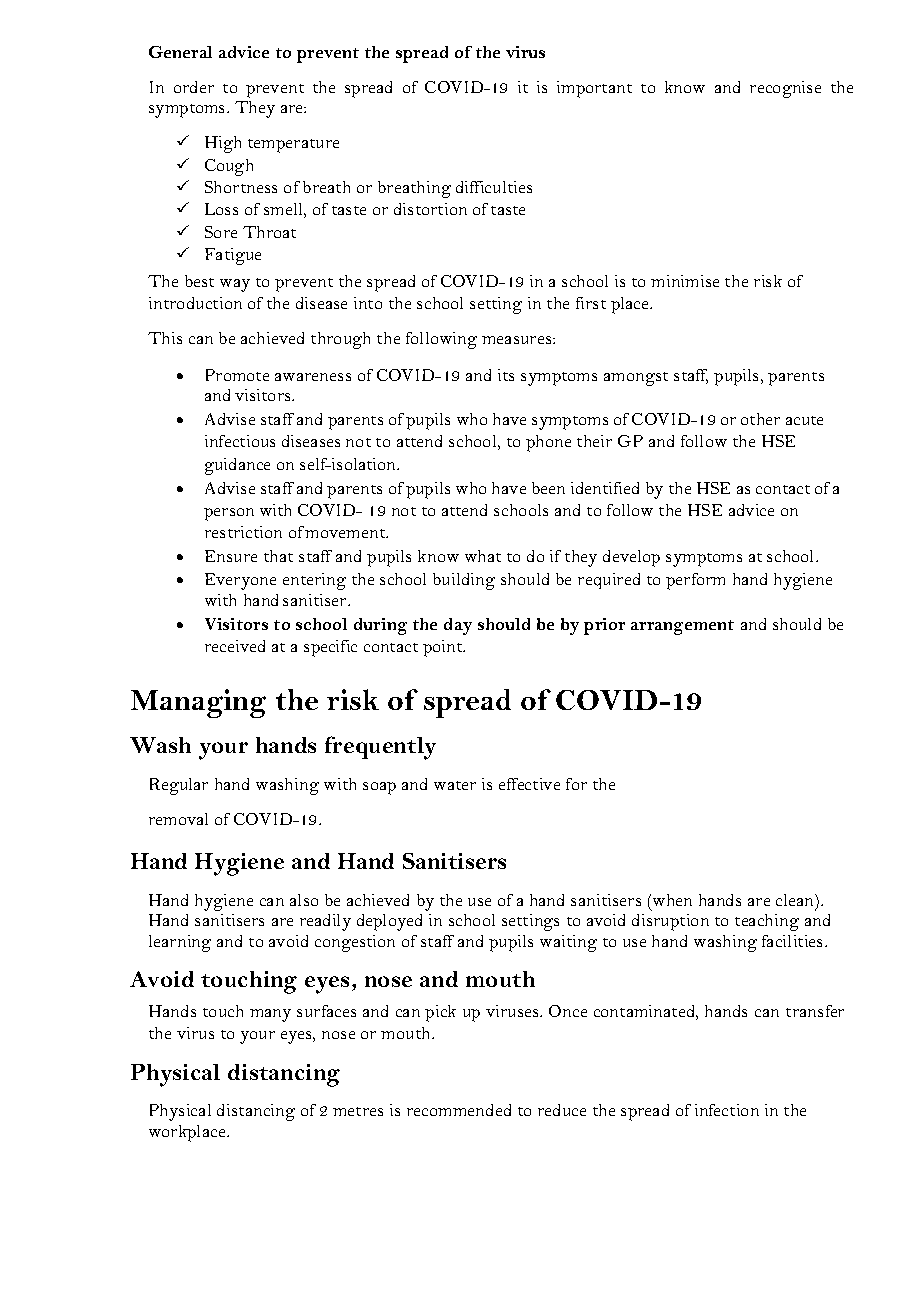  What do you see at coordinates (594, 89) in the screenshot?
I see `important` at bounding box center [594, 89].
